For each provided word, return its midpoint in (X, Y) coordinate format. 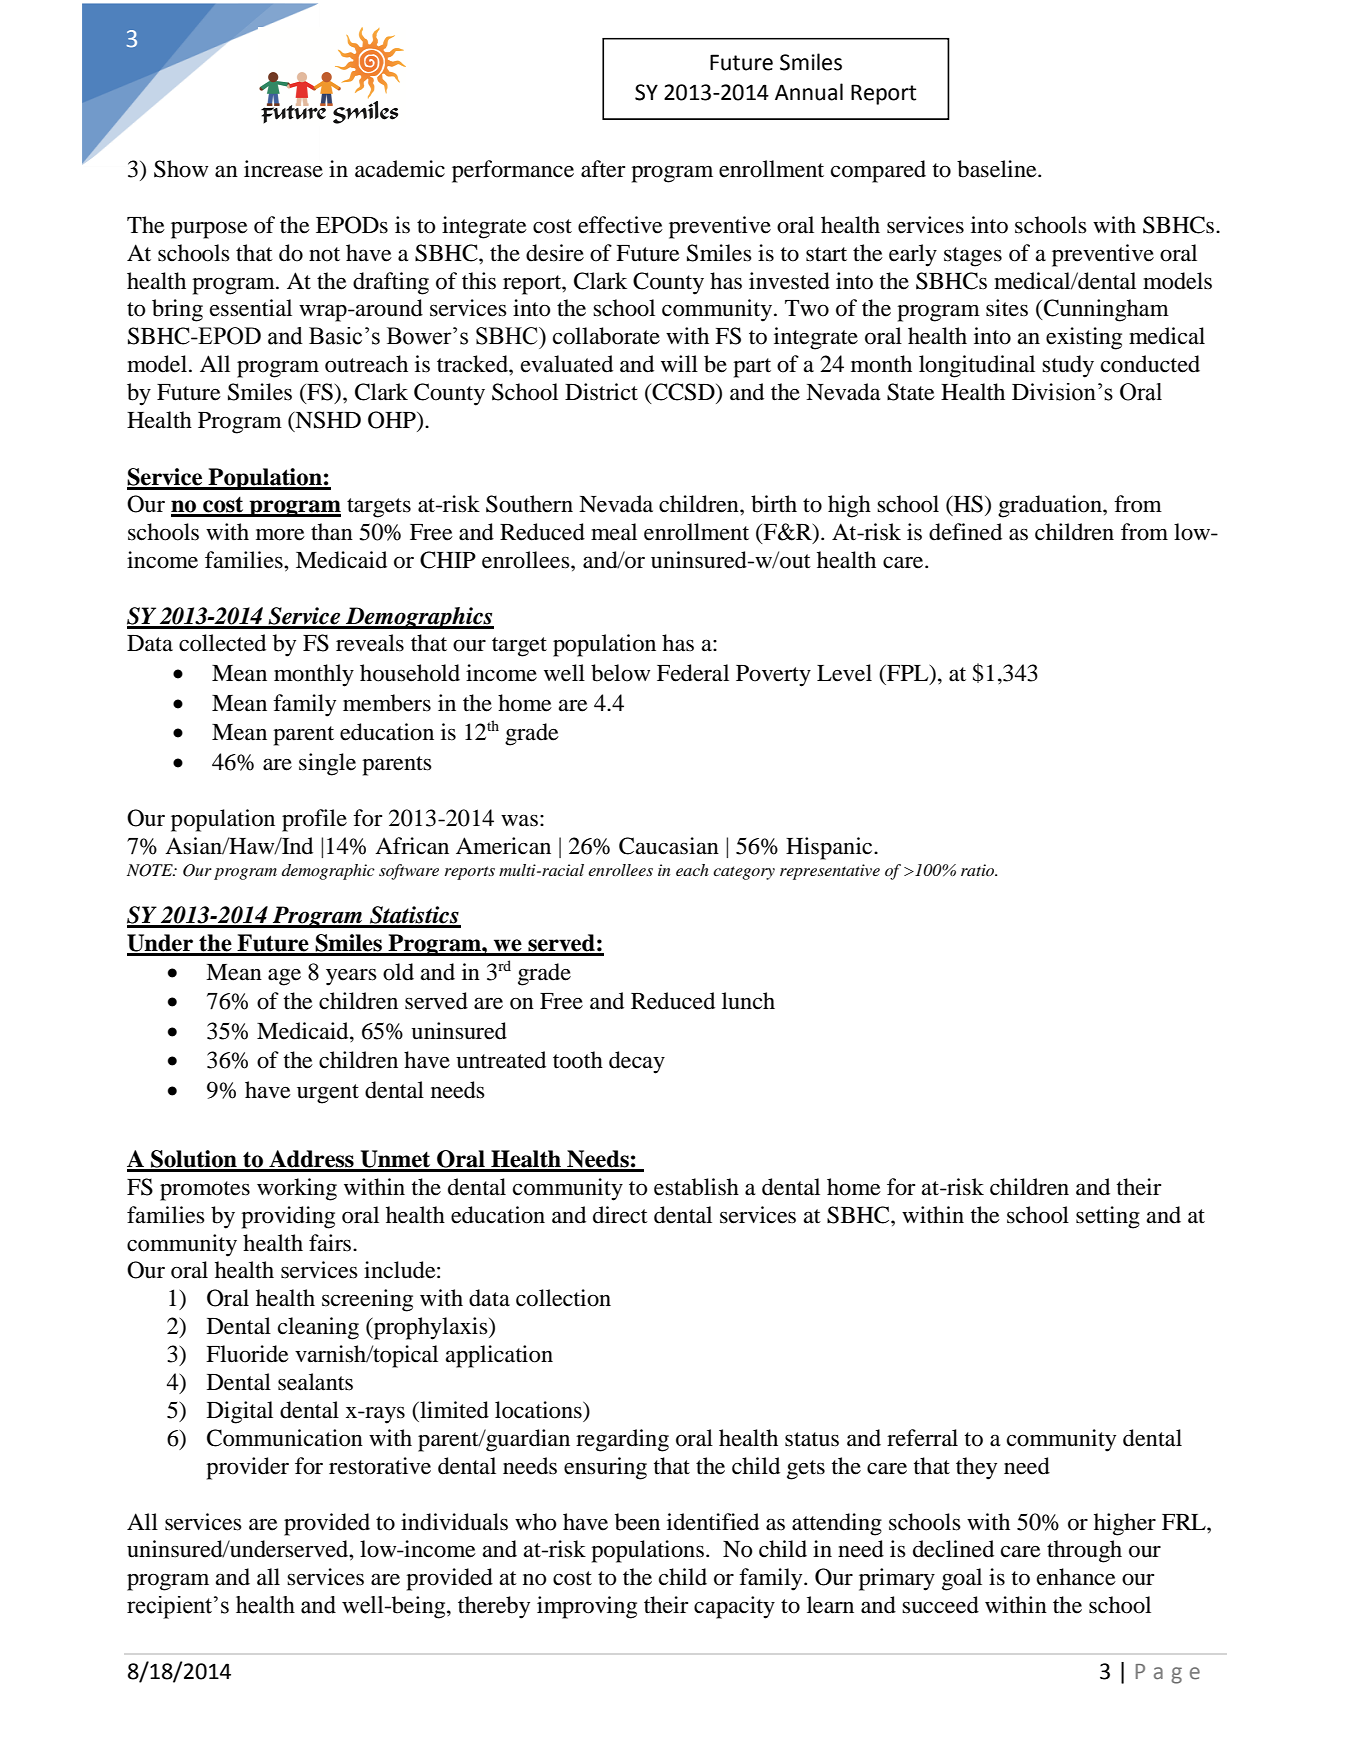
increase (283, 169)
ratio (979, 870)
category (744, 873)
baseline (998, 169)
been (637, 1522)
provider (247, 1468)
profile (314, 820)
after (603, 169)
